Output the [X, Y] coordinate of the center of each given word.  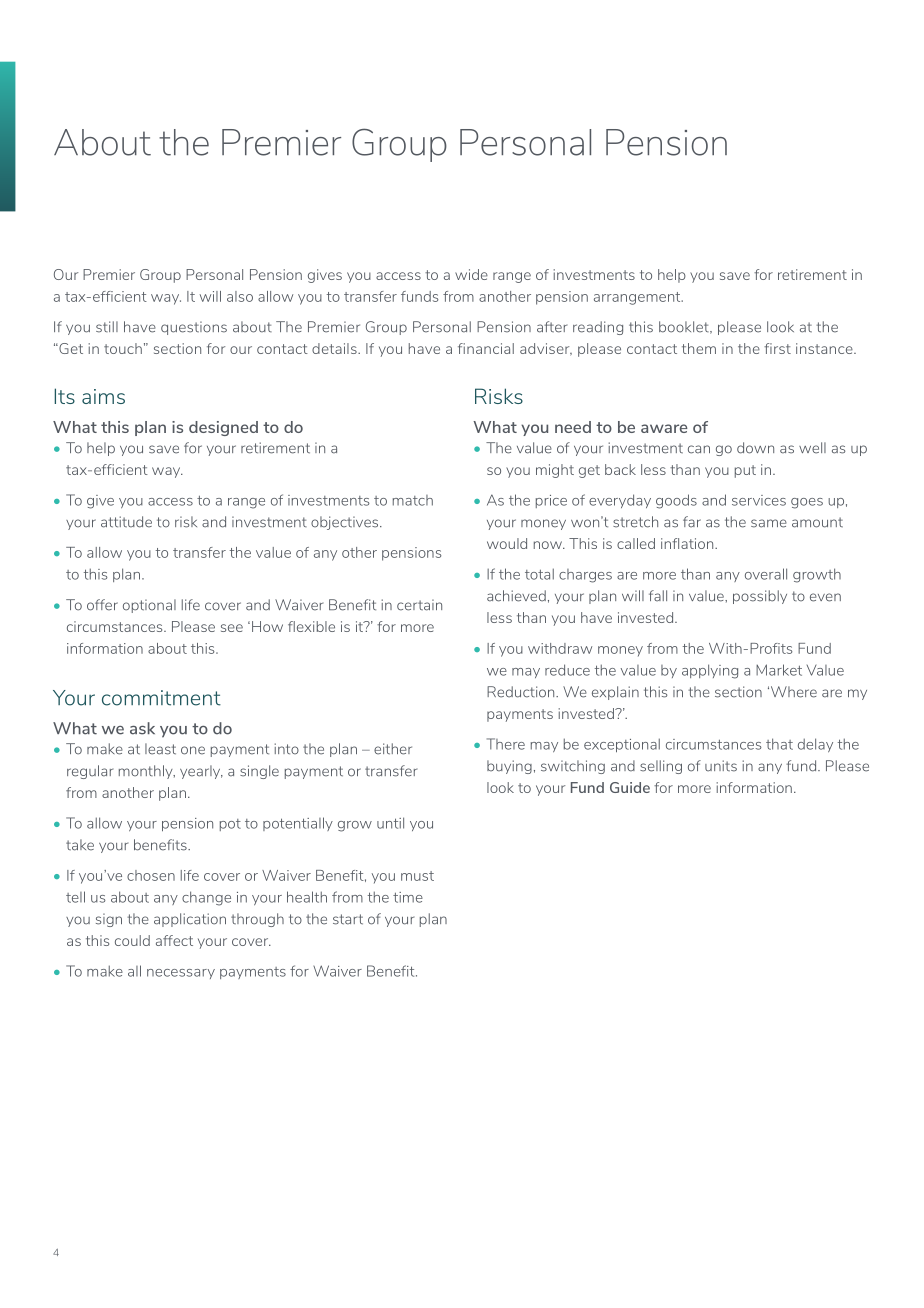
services [759, 500]
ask [142, 728]
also [240, 296]
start [348, 919]
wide [471, 274]
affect [174, 940]
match [413, 500]
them [699, 348]
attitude [126, 522]
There [506, 744]
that [779, 744]
